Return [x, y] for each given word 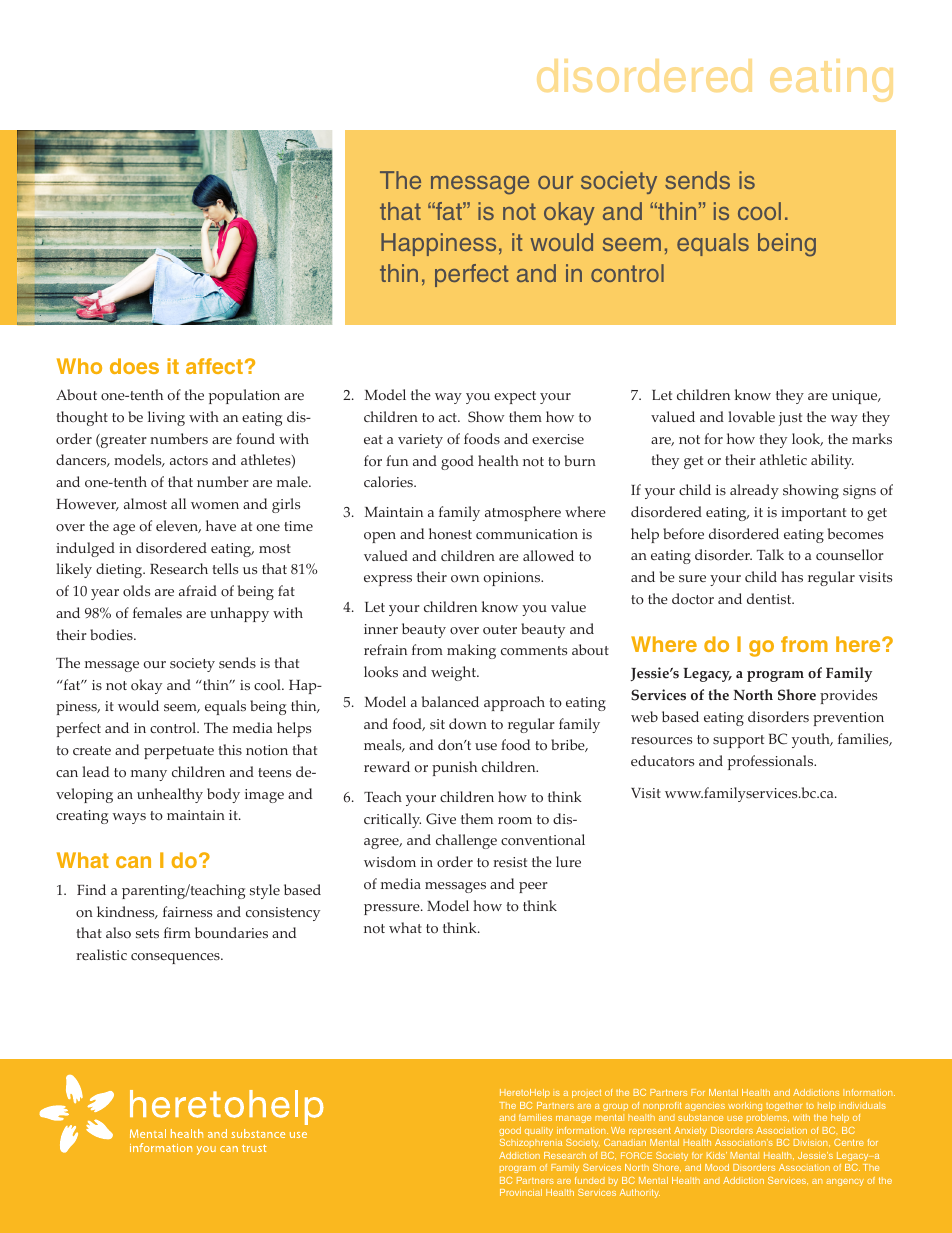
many [149, 775]
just [790, 419]
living [166, 418]
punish [454, 768]
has [792, 576]
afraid [198, 590]
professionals [772, 762]
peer [533, 887]
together [784, 1106]
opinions [513, 579]
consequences [176, 958]
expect [515, 397]
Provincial [521, 1192]
